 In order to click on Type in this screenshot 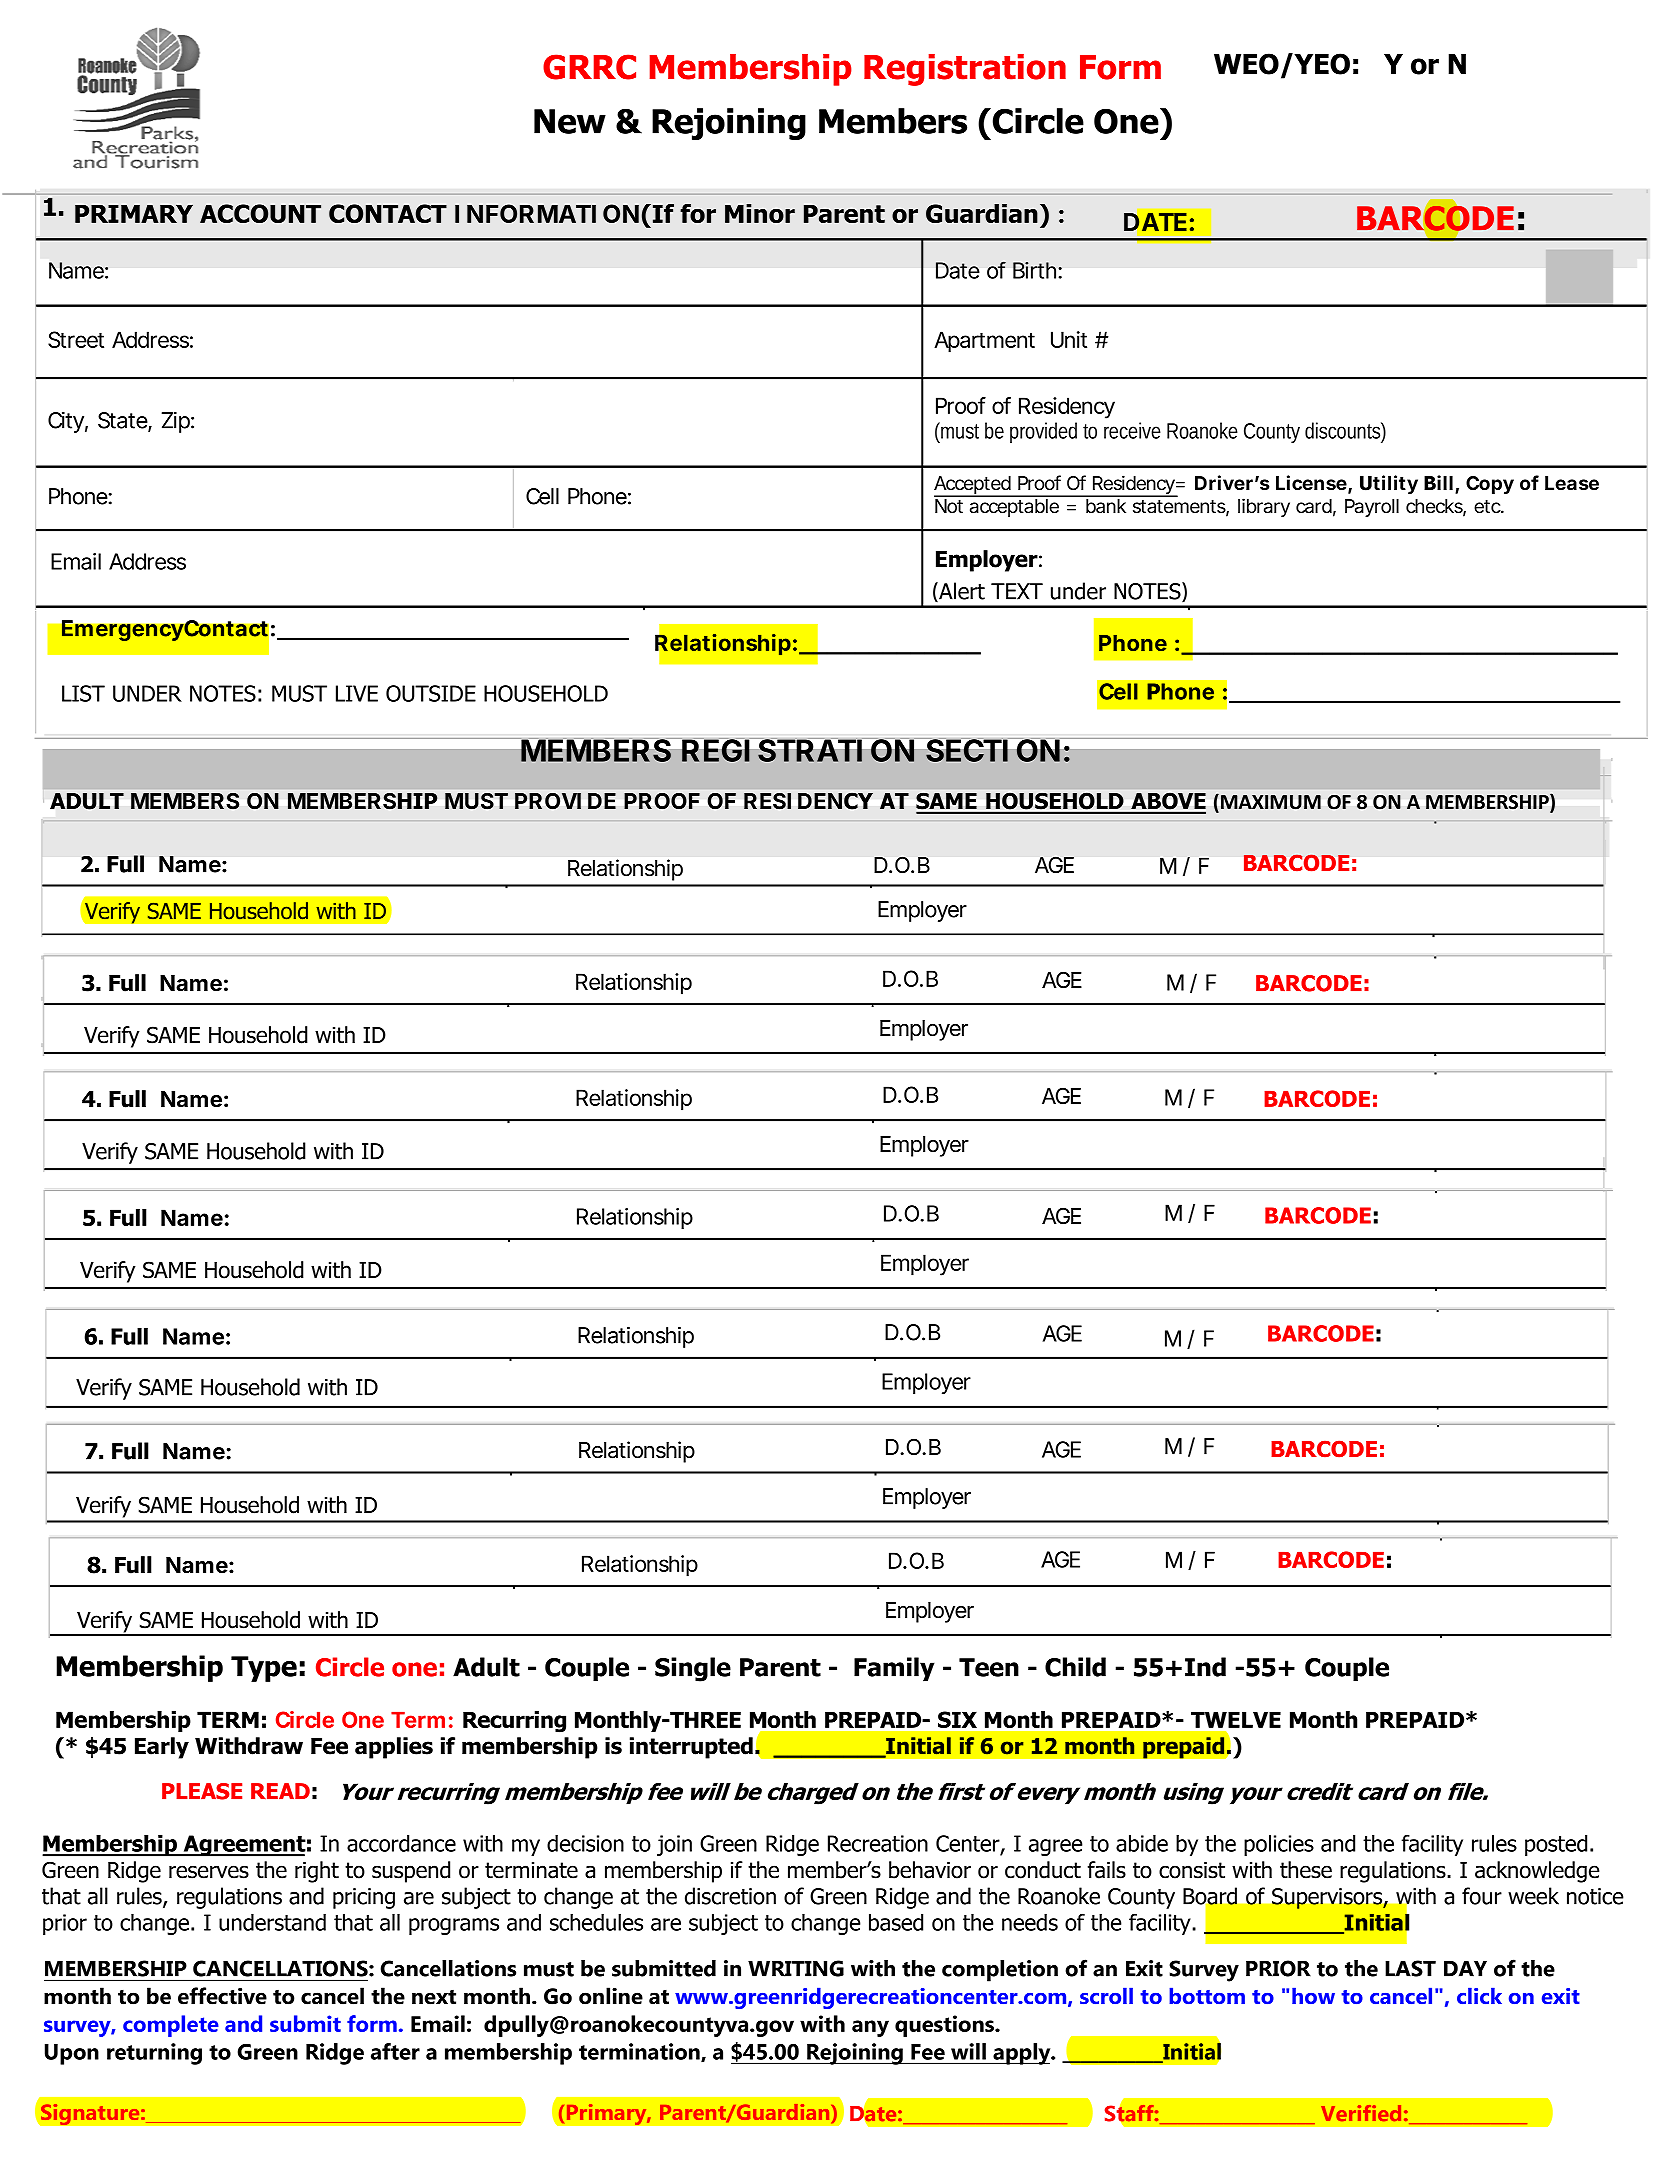, I will do `click(264, 1669)`.
